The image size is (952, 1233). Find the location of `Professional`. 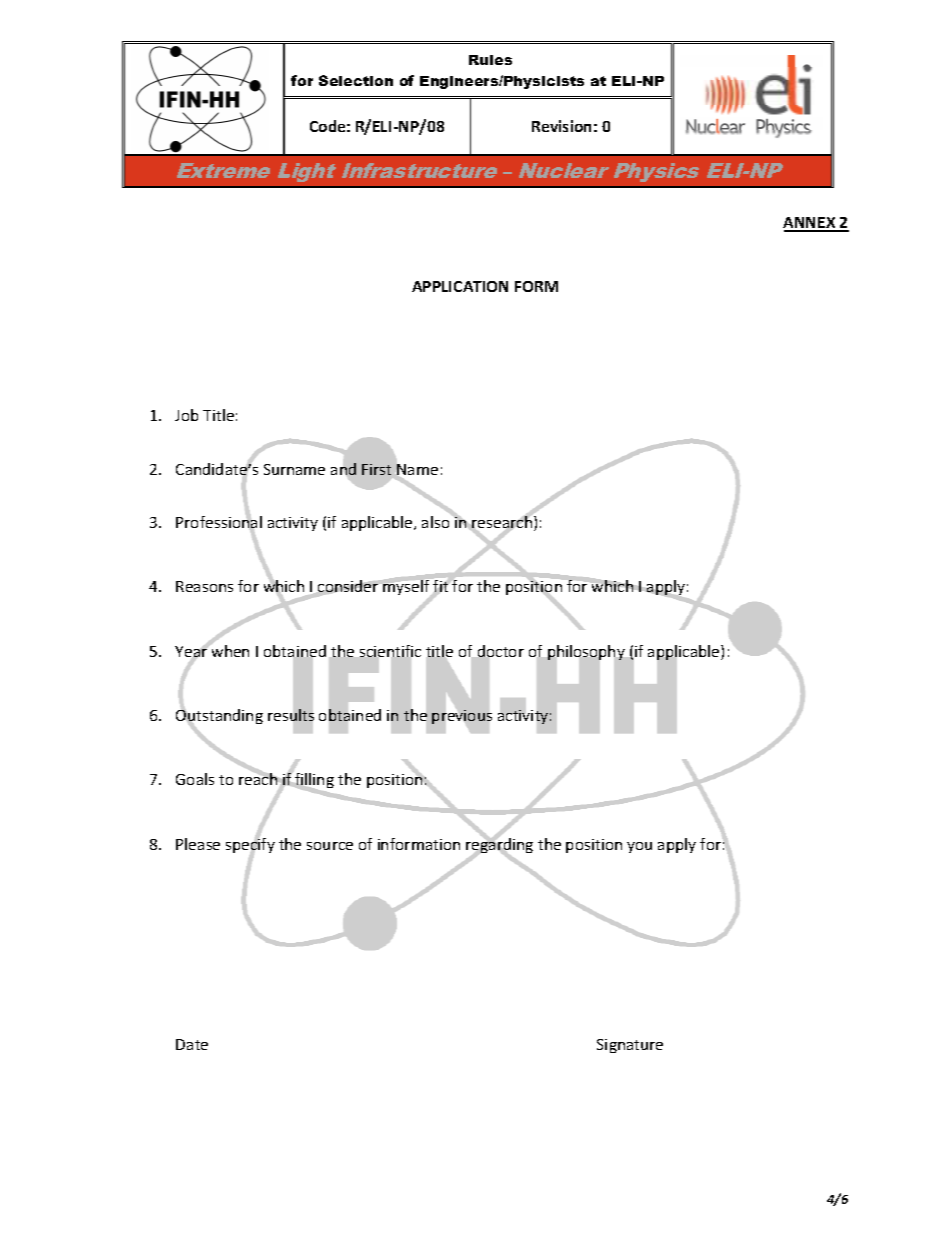

Professional is located at coordinates (219, 522).
